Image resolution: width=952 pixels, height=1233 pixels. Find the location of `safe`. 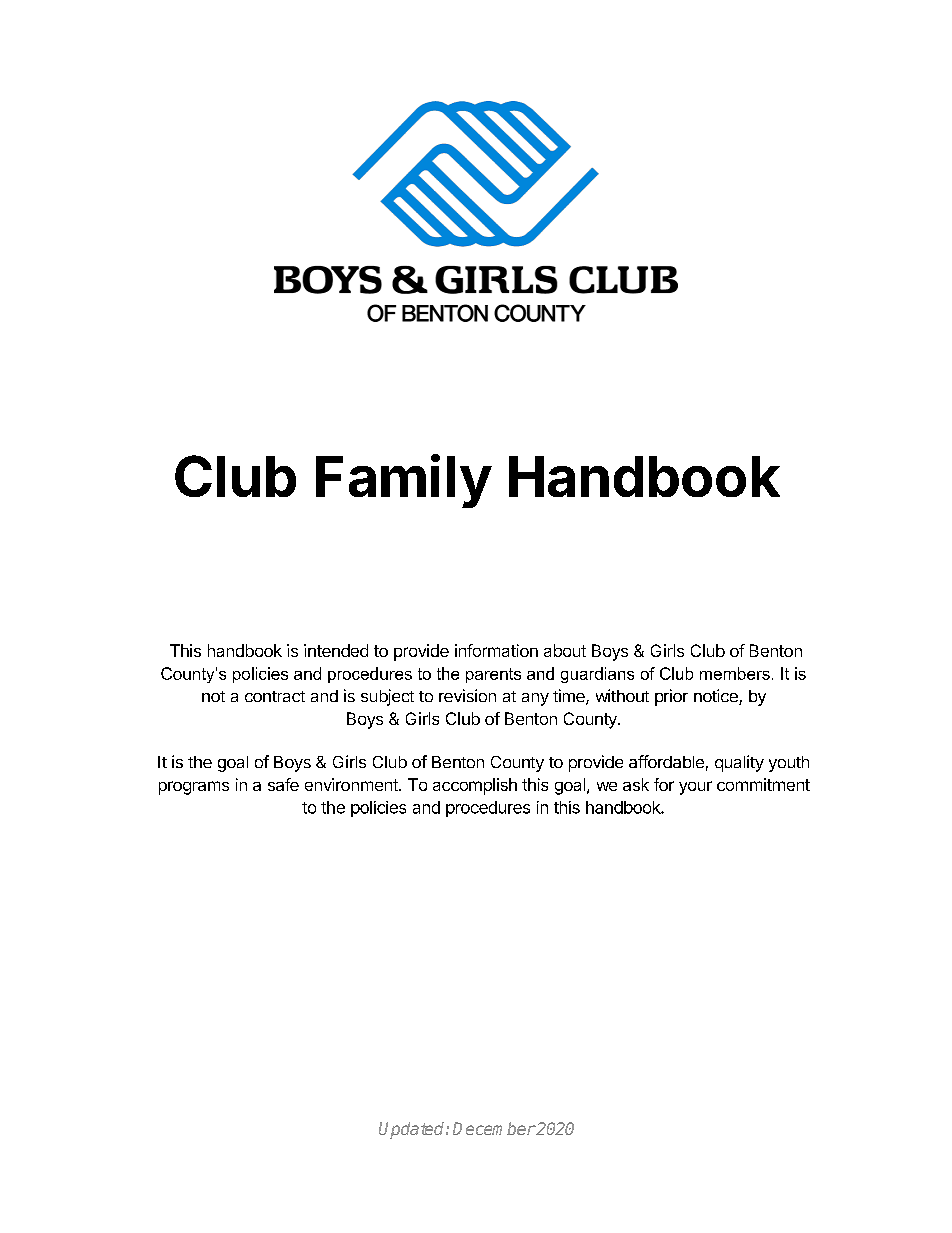

safe is located at coordinates (283, 784).
